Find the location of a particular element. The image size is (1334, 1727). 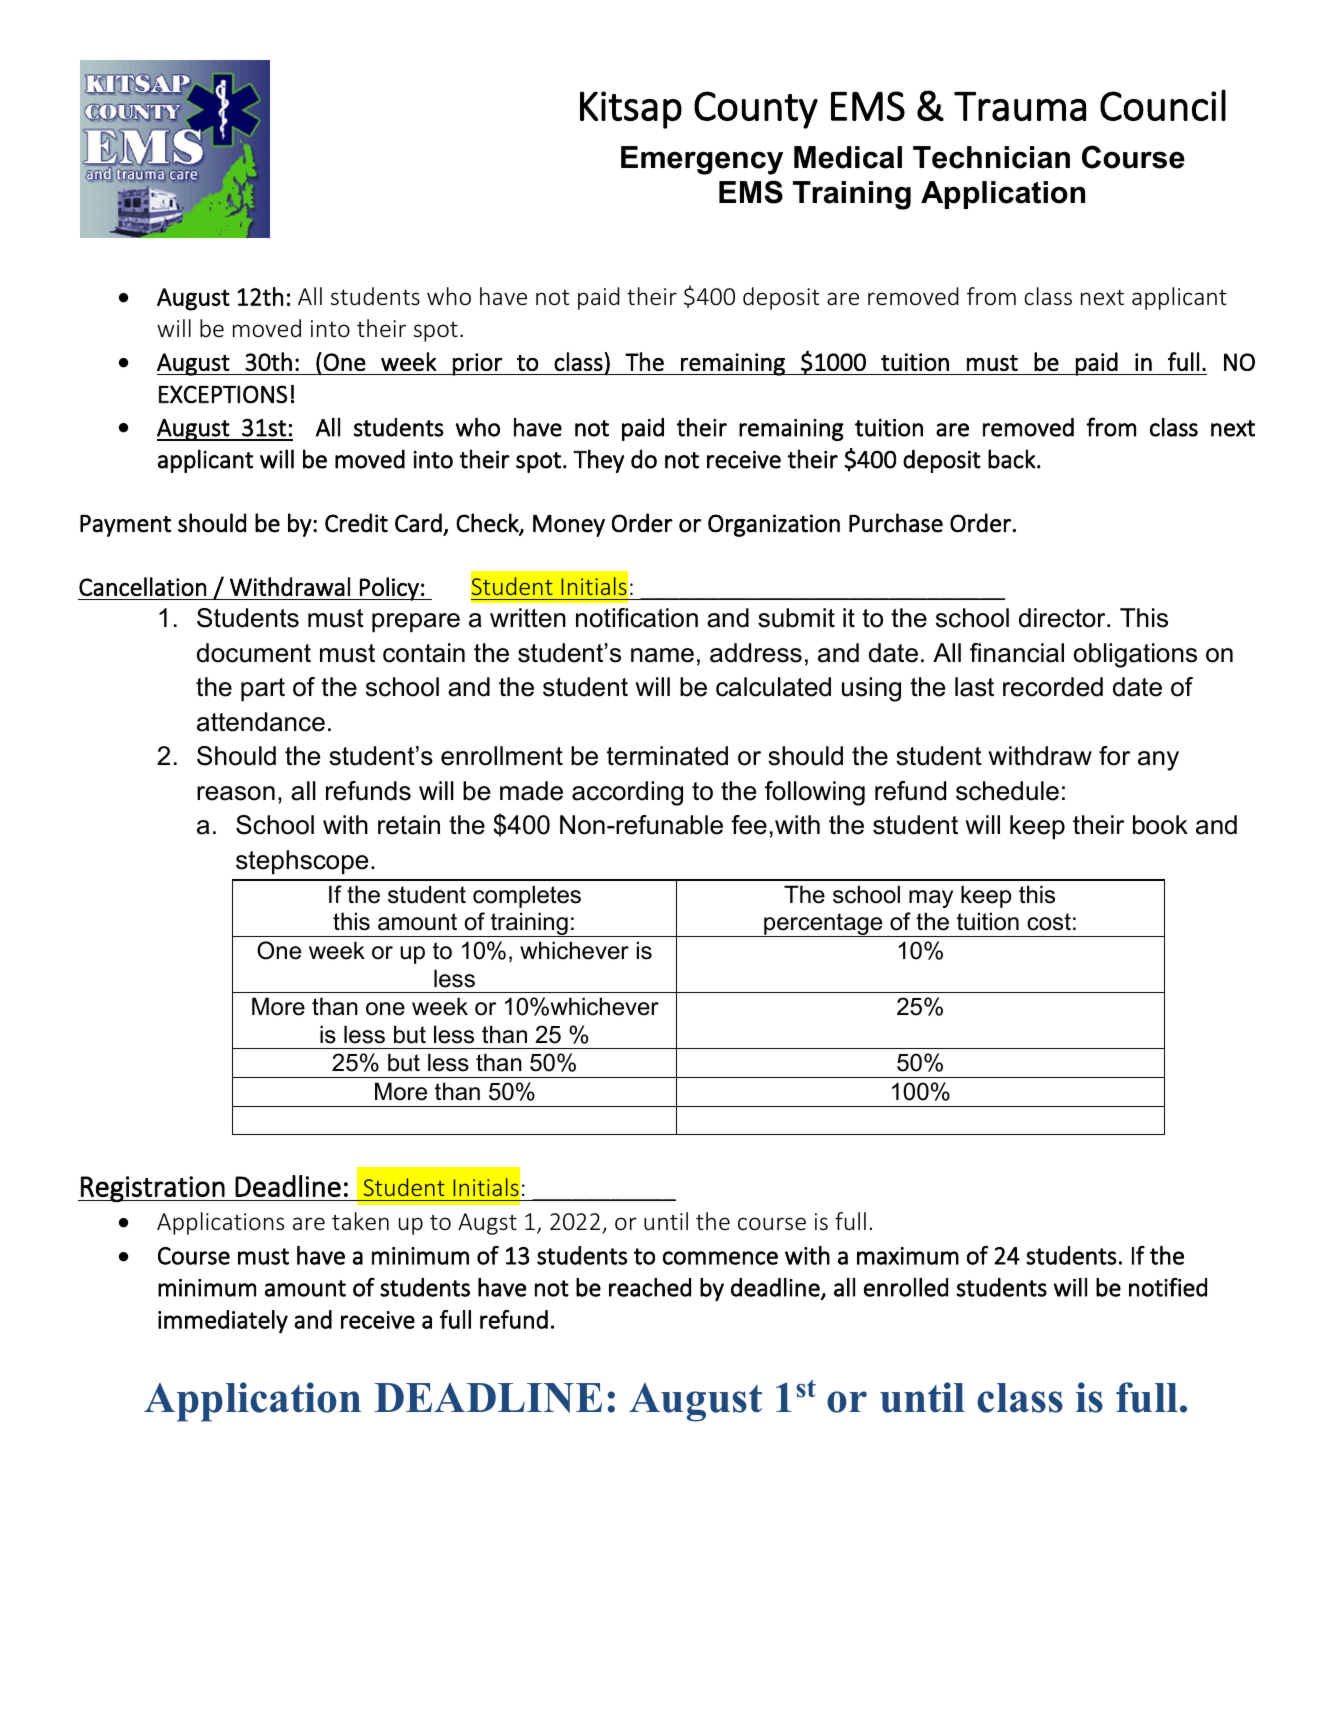

Money is located at coordinates (569, 526).
